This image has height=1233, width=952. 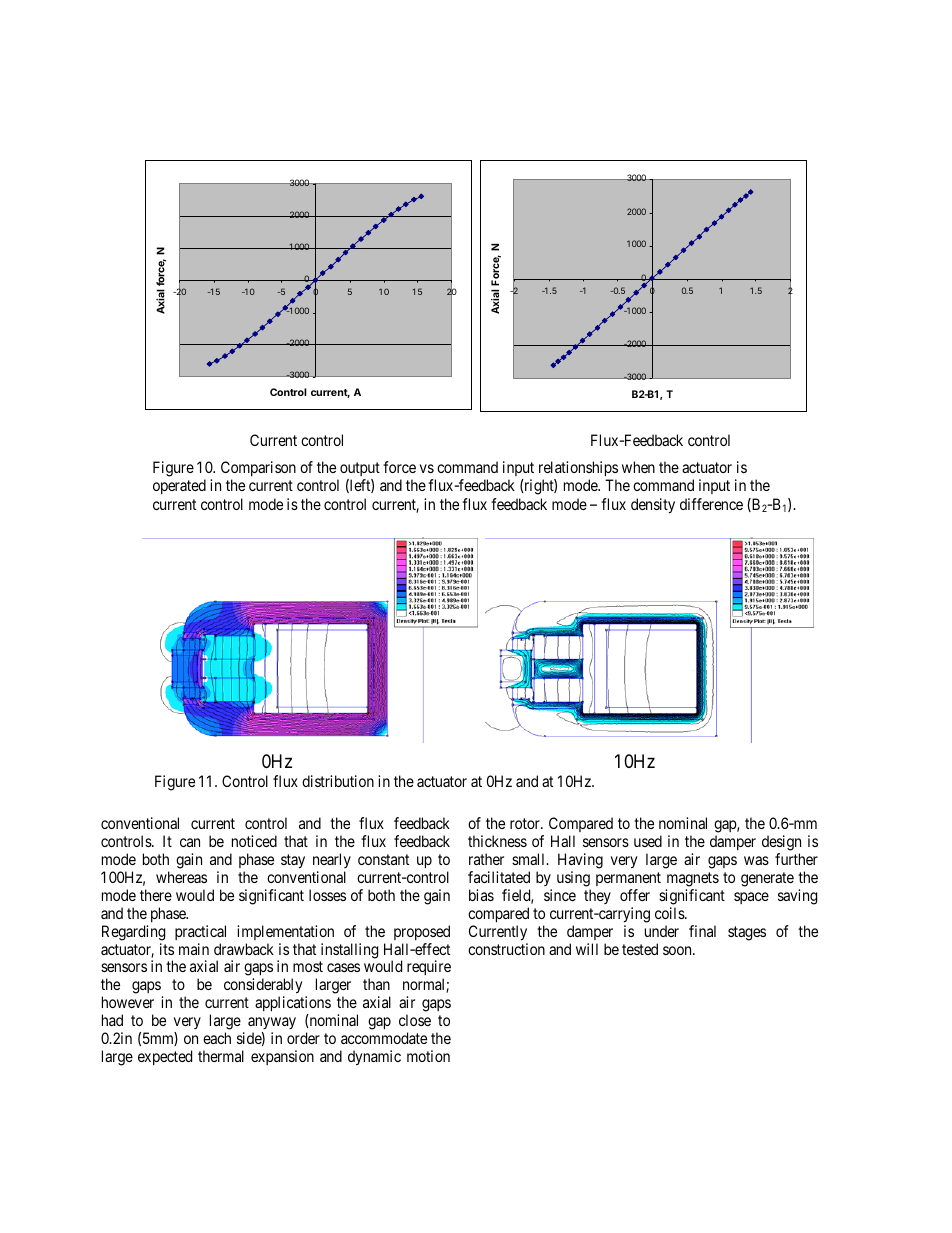 What do you see at coordinates (653, 506) in the image?
I see `density` at bounding box center [653, 506].
